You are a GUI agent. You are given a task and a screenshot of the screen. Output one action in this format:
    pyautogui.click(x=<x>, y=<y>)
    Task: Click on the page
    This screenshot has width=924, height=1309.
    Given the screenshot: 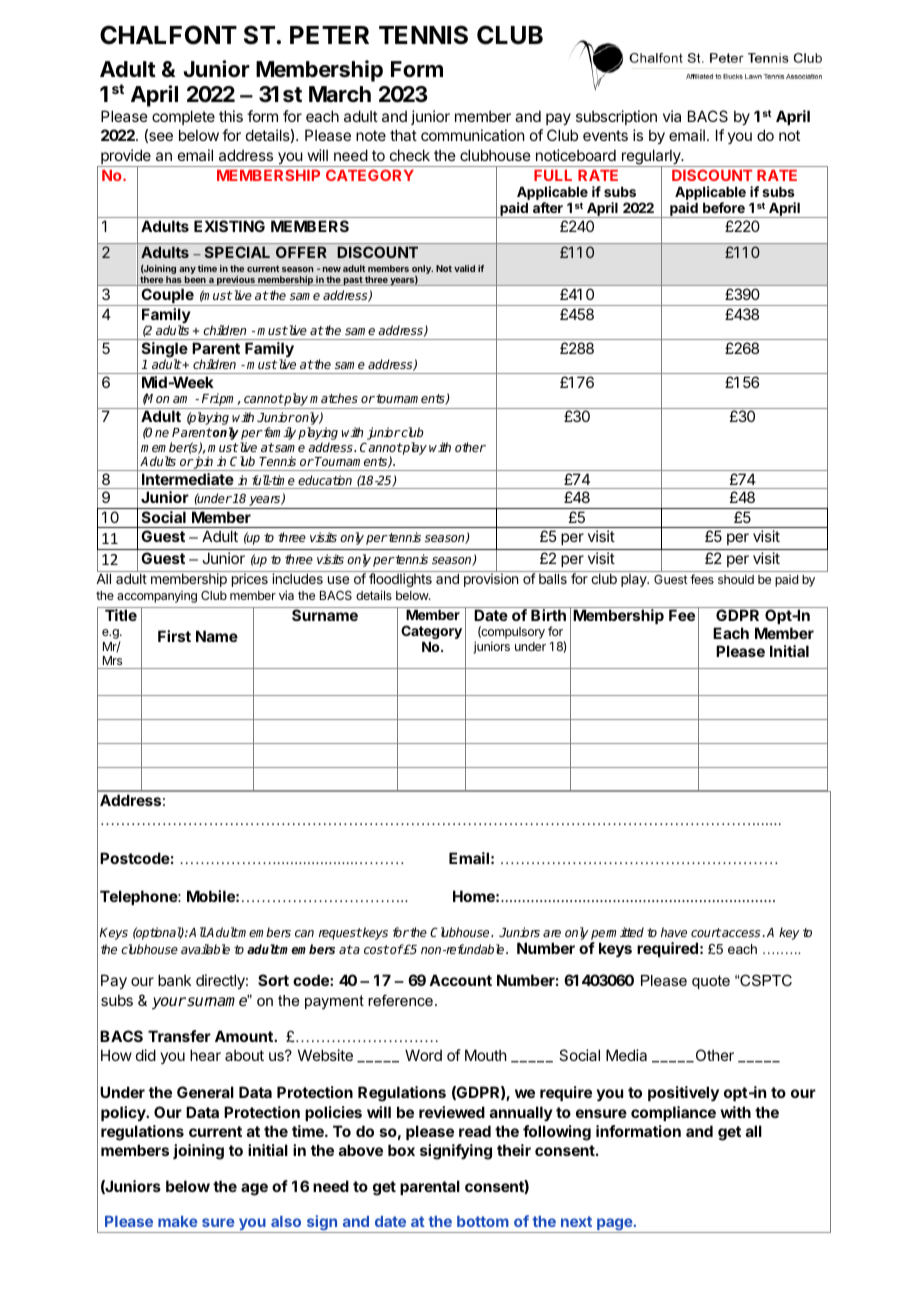 What is the action you would take?
    pyautogui.click(x=614, y=1225)
